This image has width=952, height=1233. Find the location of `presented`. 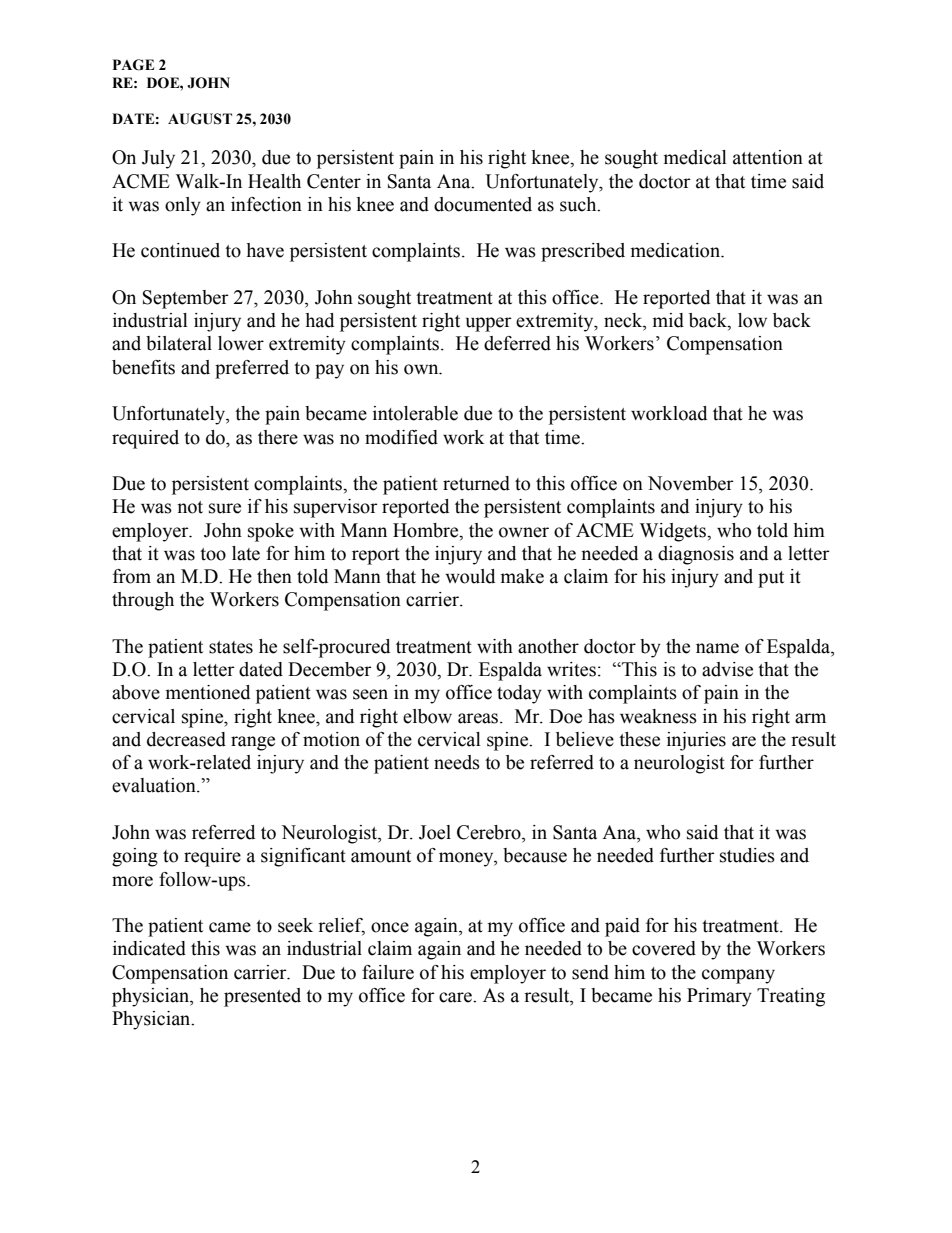

presented is located at coordinates (262, 997).
